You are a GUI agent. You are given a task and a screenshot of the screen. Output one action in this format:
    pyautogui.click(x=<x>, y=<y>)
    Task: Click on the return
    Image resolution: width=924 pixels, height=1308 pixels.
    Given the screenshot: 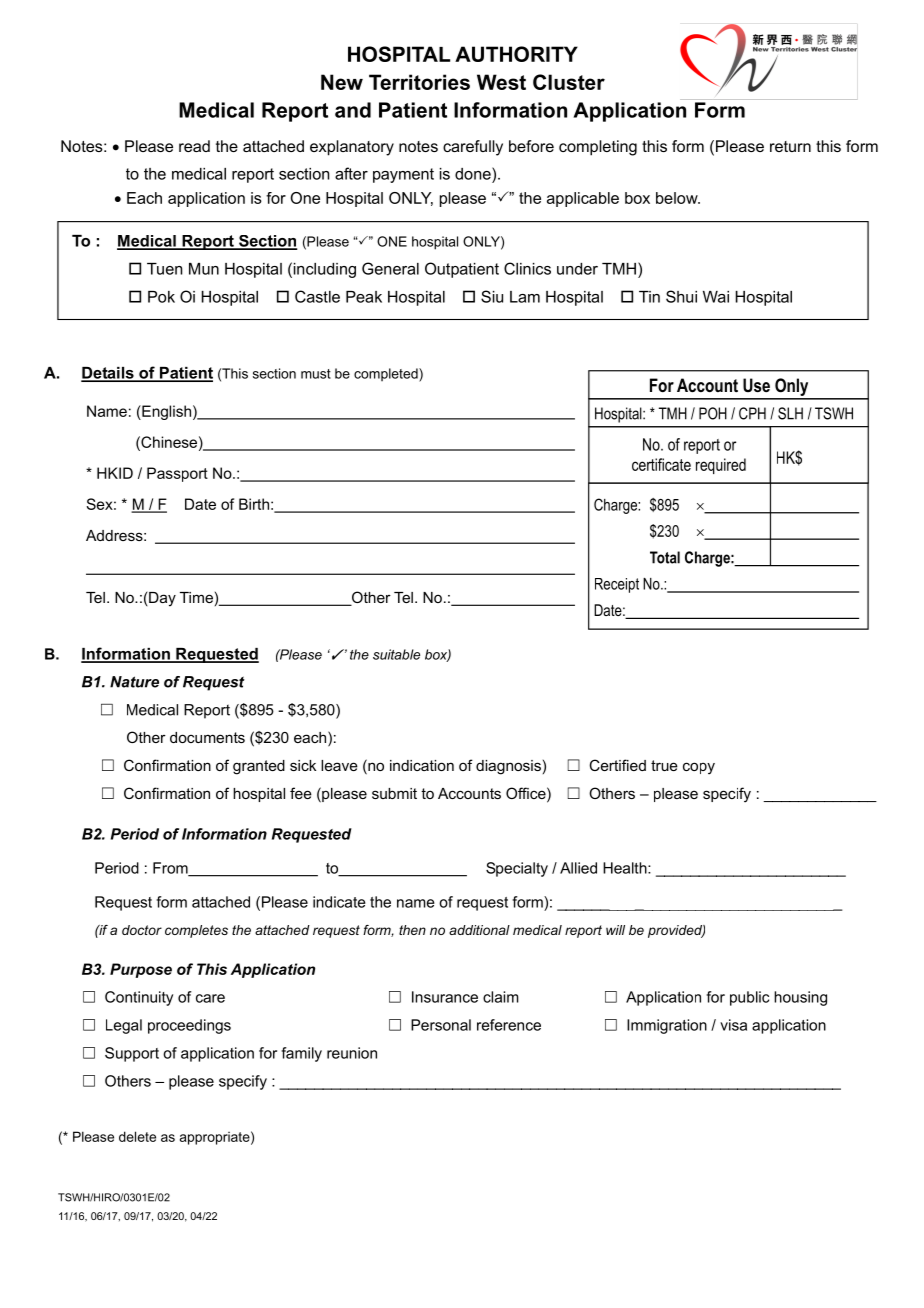 What is the action you would take?
    pyautogui.click(x=790, y=146)
